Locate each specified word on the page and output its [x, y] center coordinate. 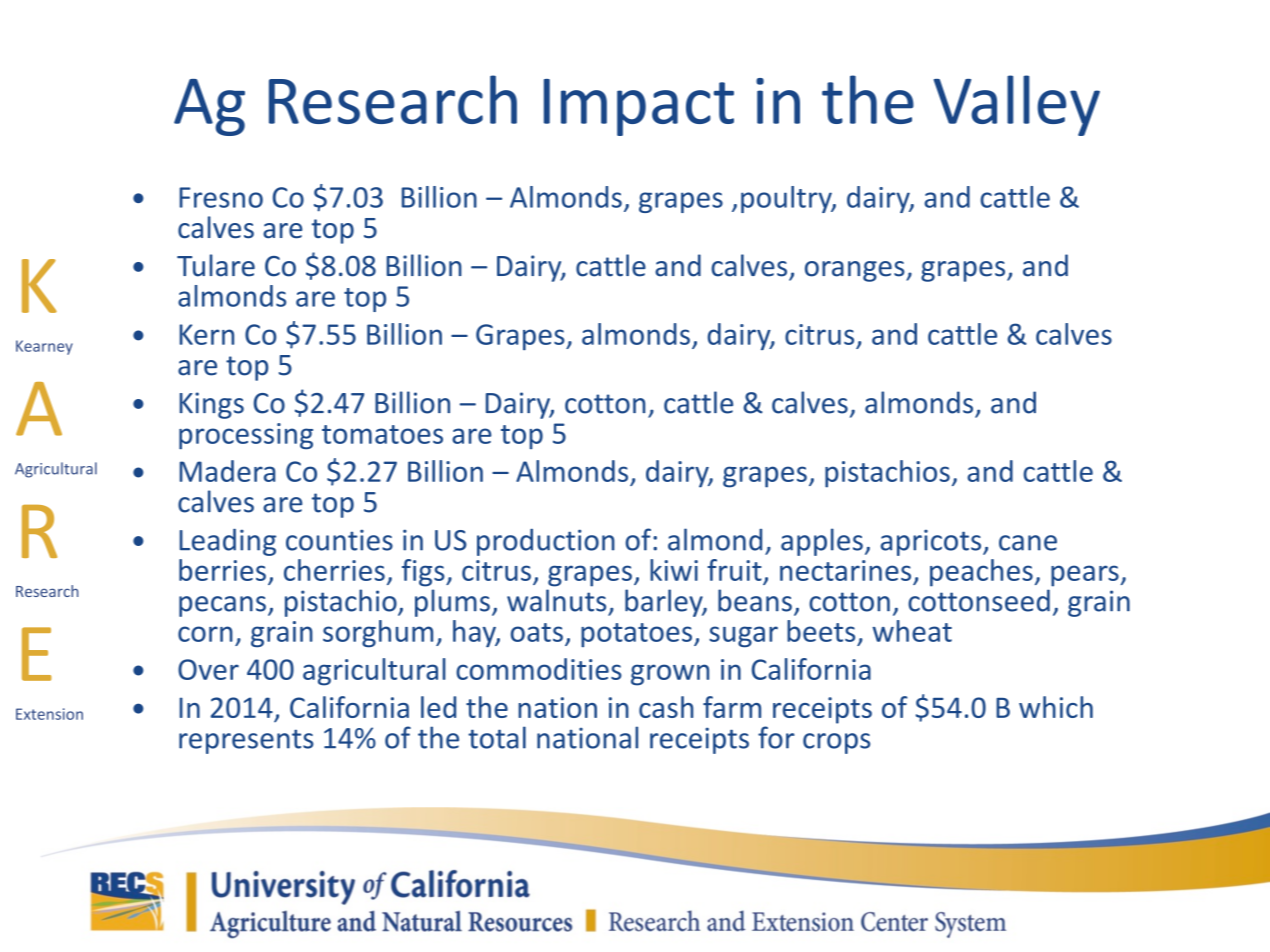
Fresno [221, 197]
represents [246, 741]
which [1056, 707]
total [497, 737]
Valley [1017, 105]
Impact [639, 107]
